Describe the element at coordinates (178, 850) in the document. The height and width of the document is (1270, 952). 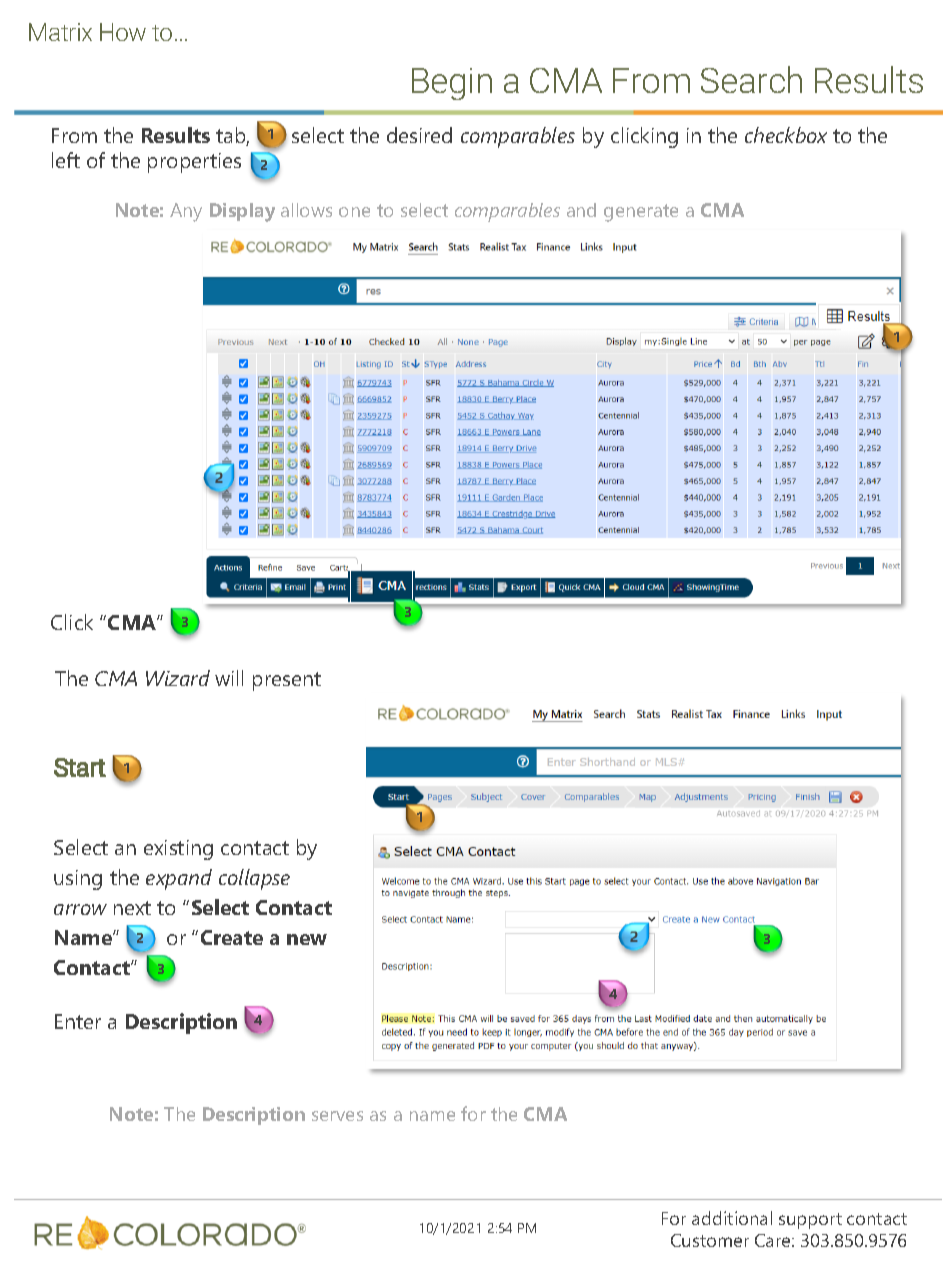
I see `existing` at that location.
